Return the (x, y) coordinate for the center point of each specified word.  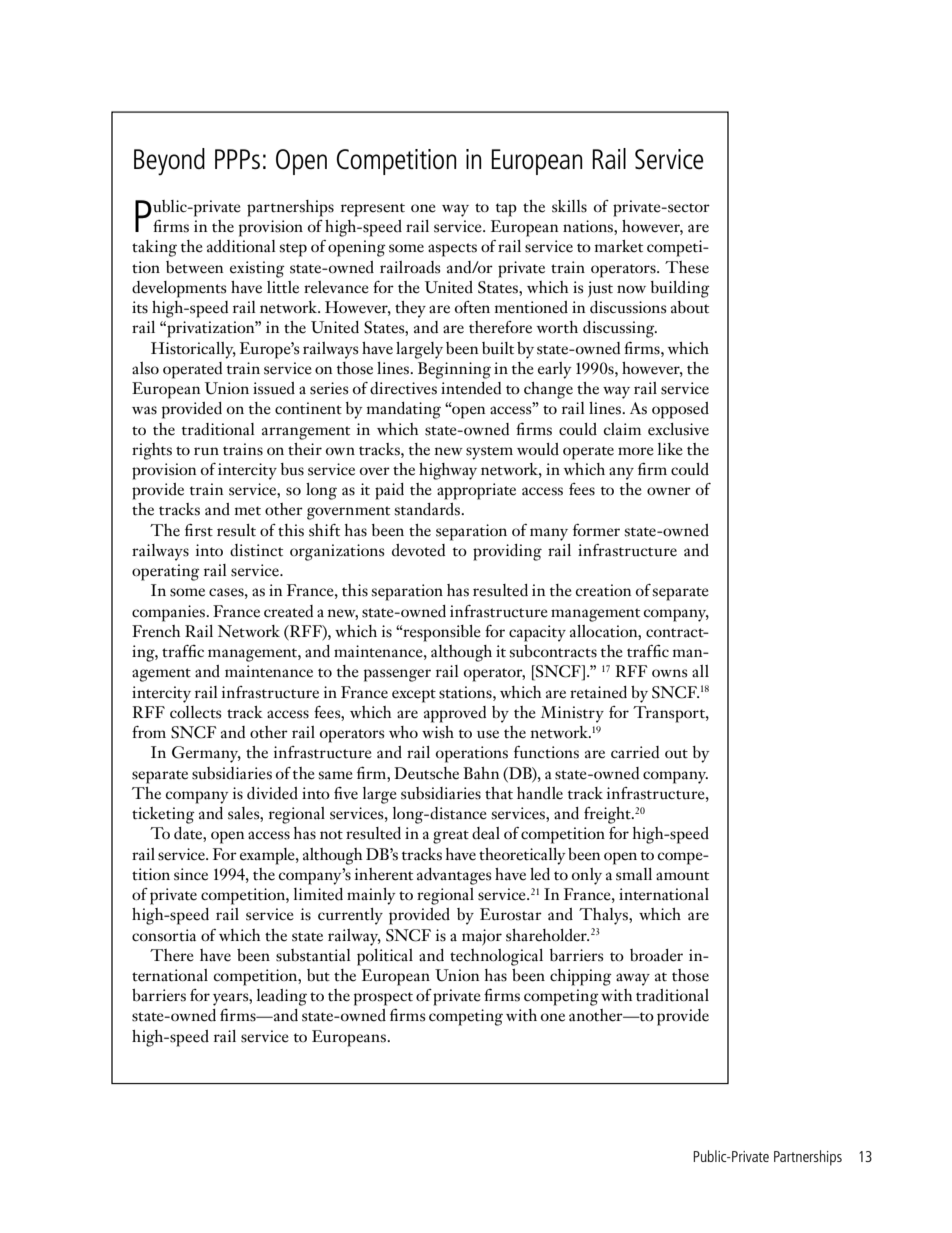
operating (166, 572)
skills (569, 206)
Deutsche (426, 773)
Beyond (169, 162)
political (385, 957)
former (596, 530)
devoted (418, 550)
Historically (193, 350)
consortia (164, 935)
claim (622, 429)
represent (373, 210)
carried (635, 752)
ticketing (163, 815)
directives (403, 388)
